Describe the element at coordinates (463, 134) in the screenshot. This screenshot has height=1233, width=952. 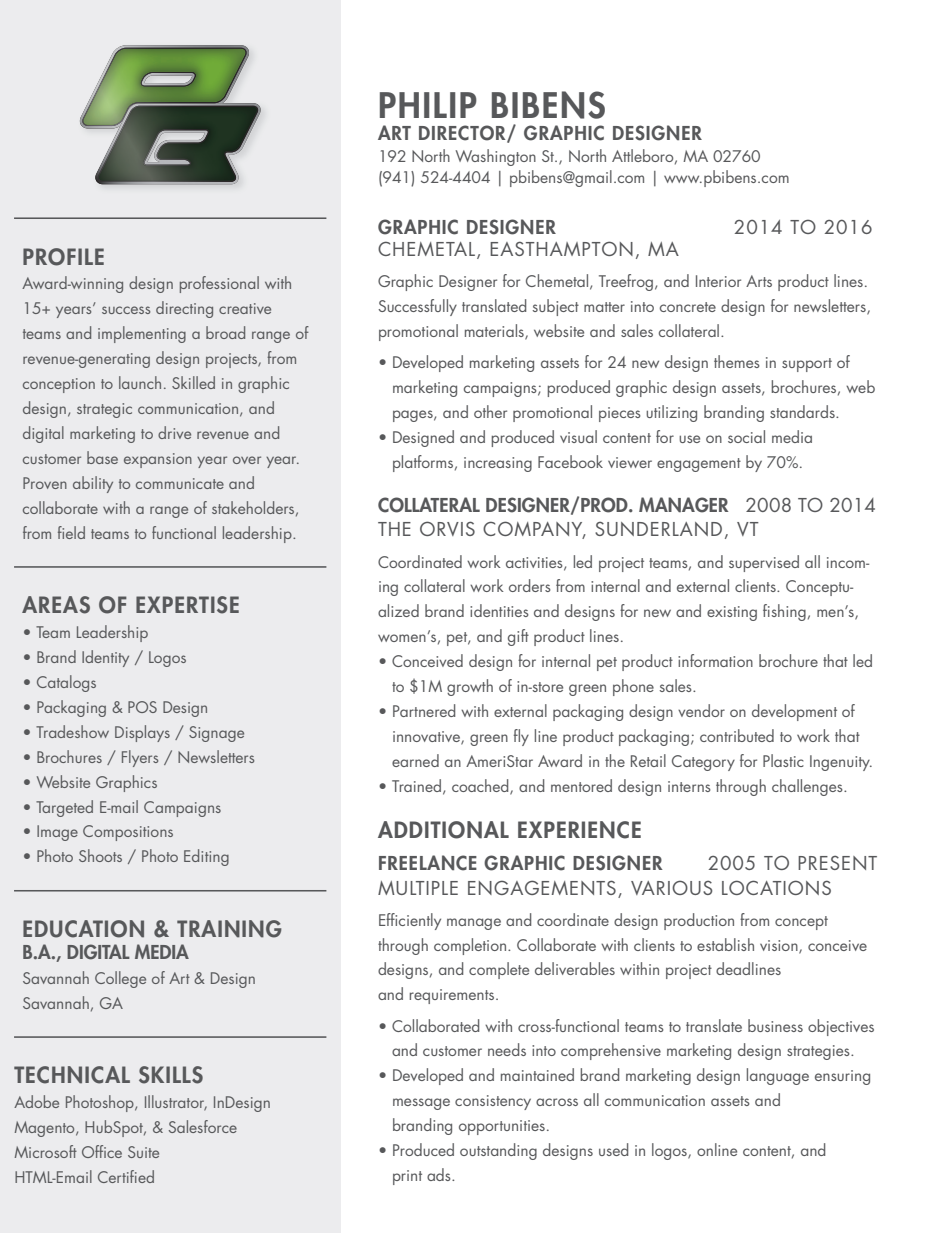
I see `DIRECTOR` at that location.
